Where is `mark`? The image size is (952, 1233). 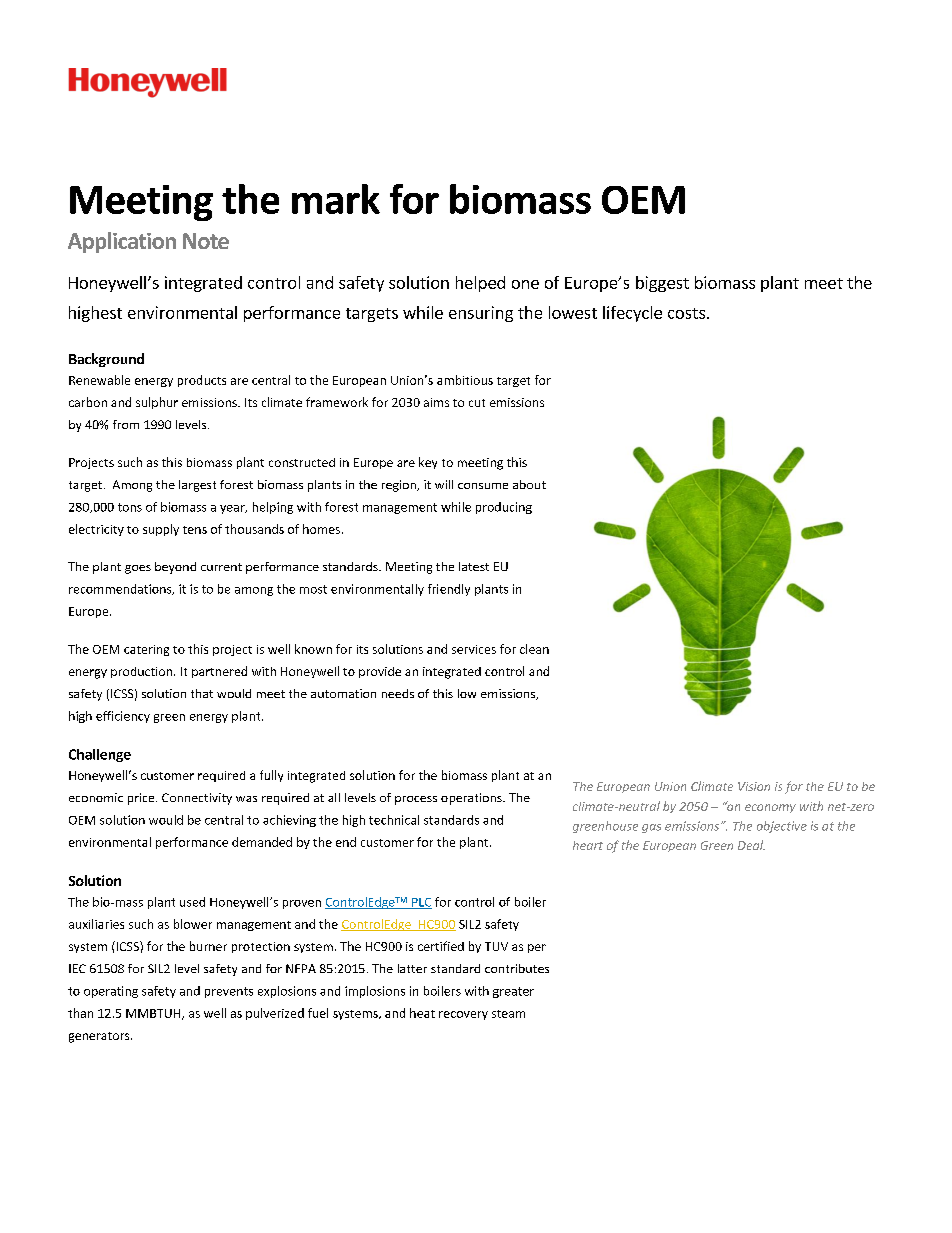
mark is located at coordinates (336, 199).
